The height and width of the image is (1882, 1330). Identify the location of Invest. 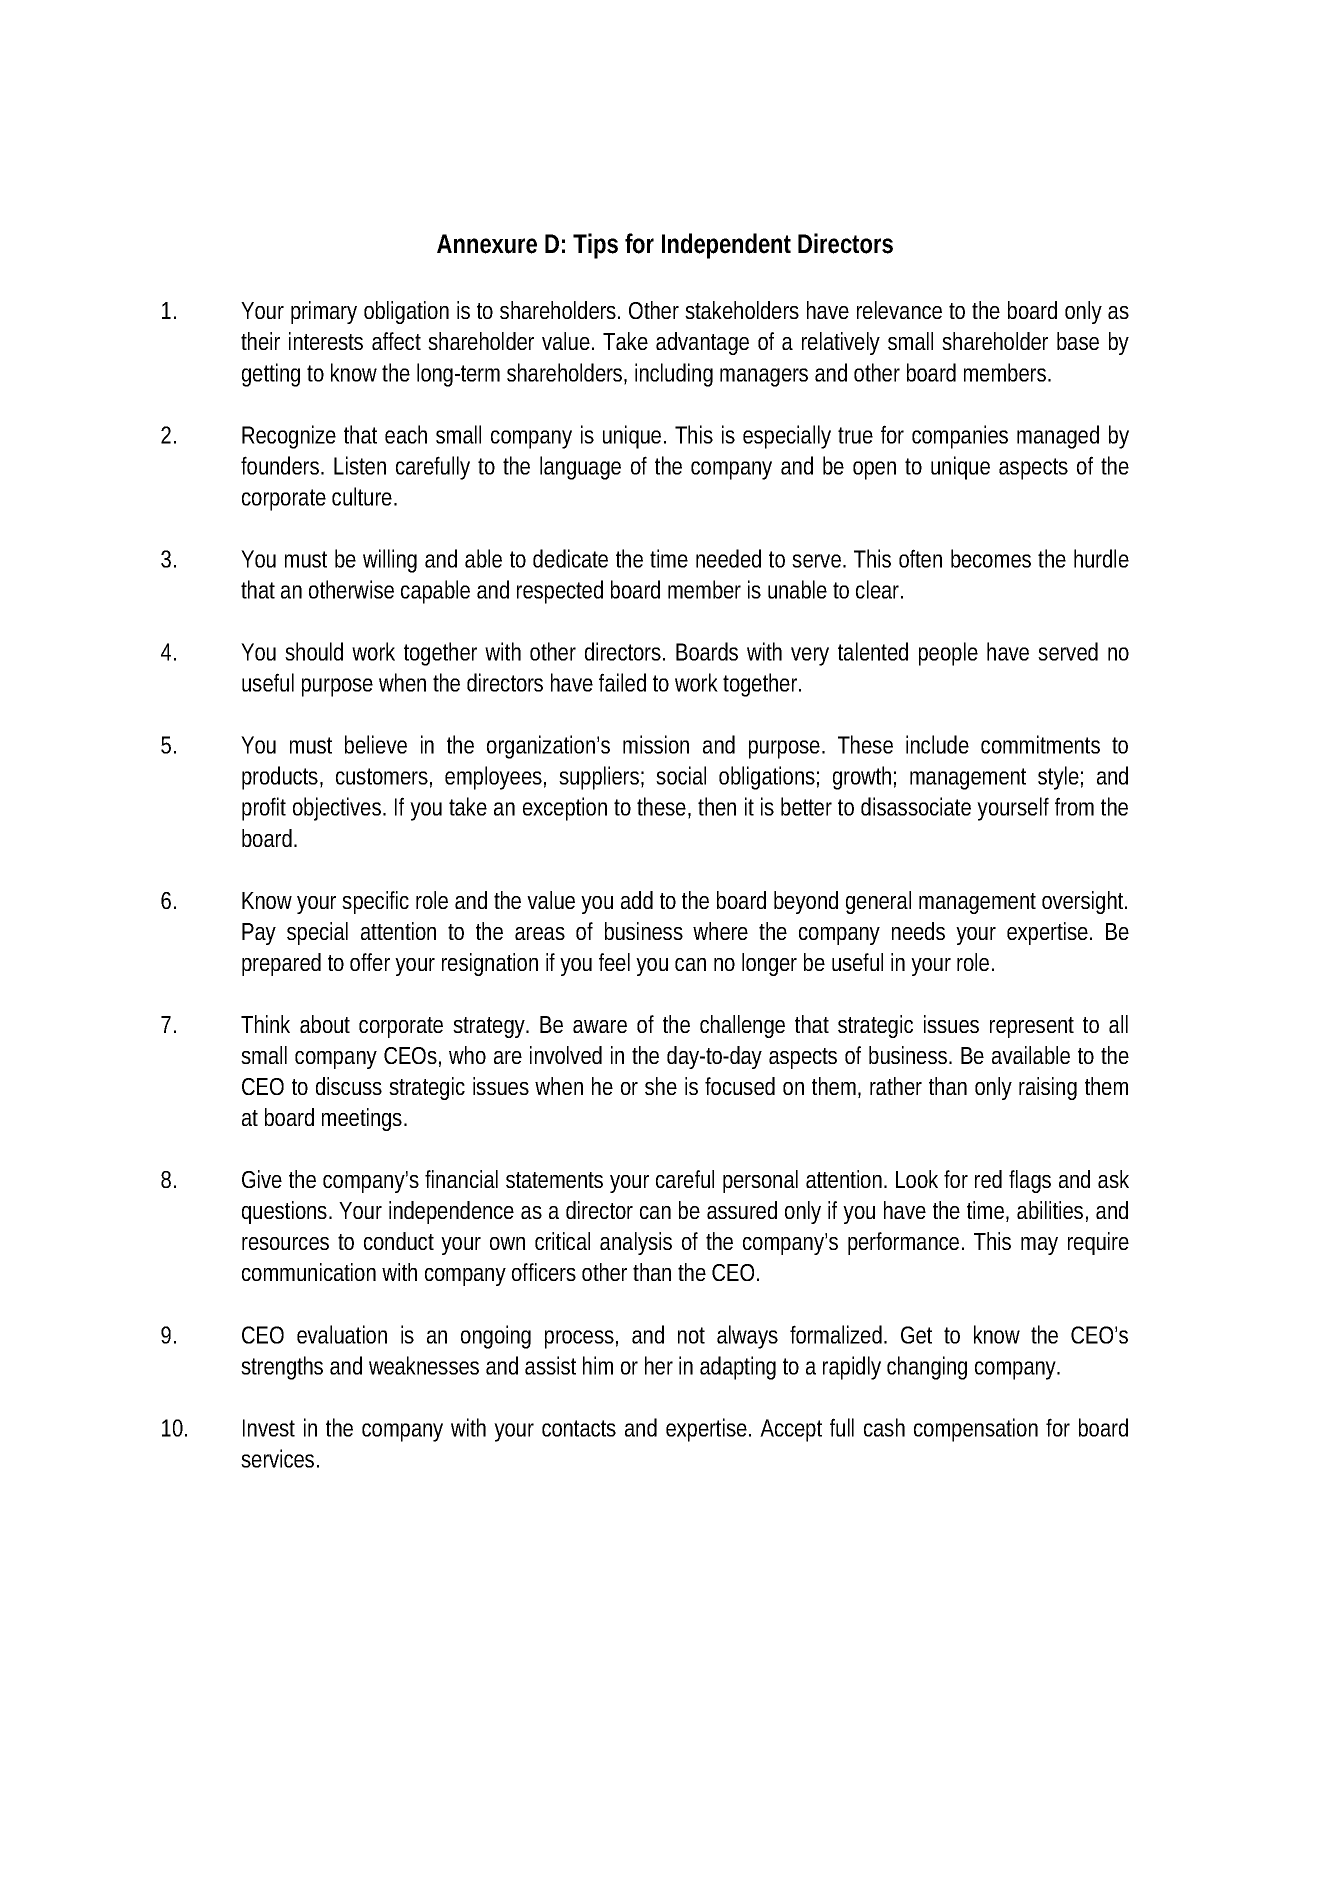
(269, 1428).
